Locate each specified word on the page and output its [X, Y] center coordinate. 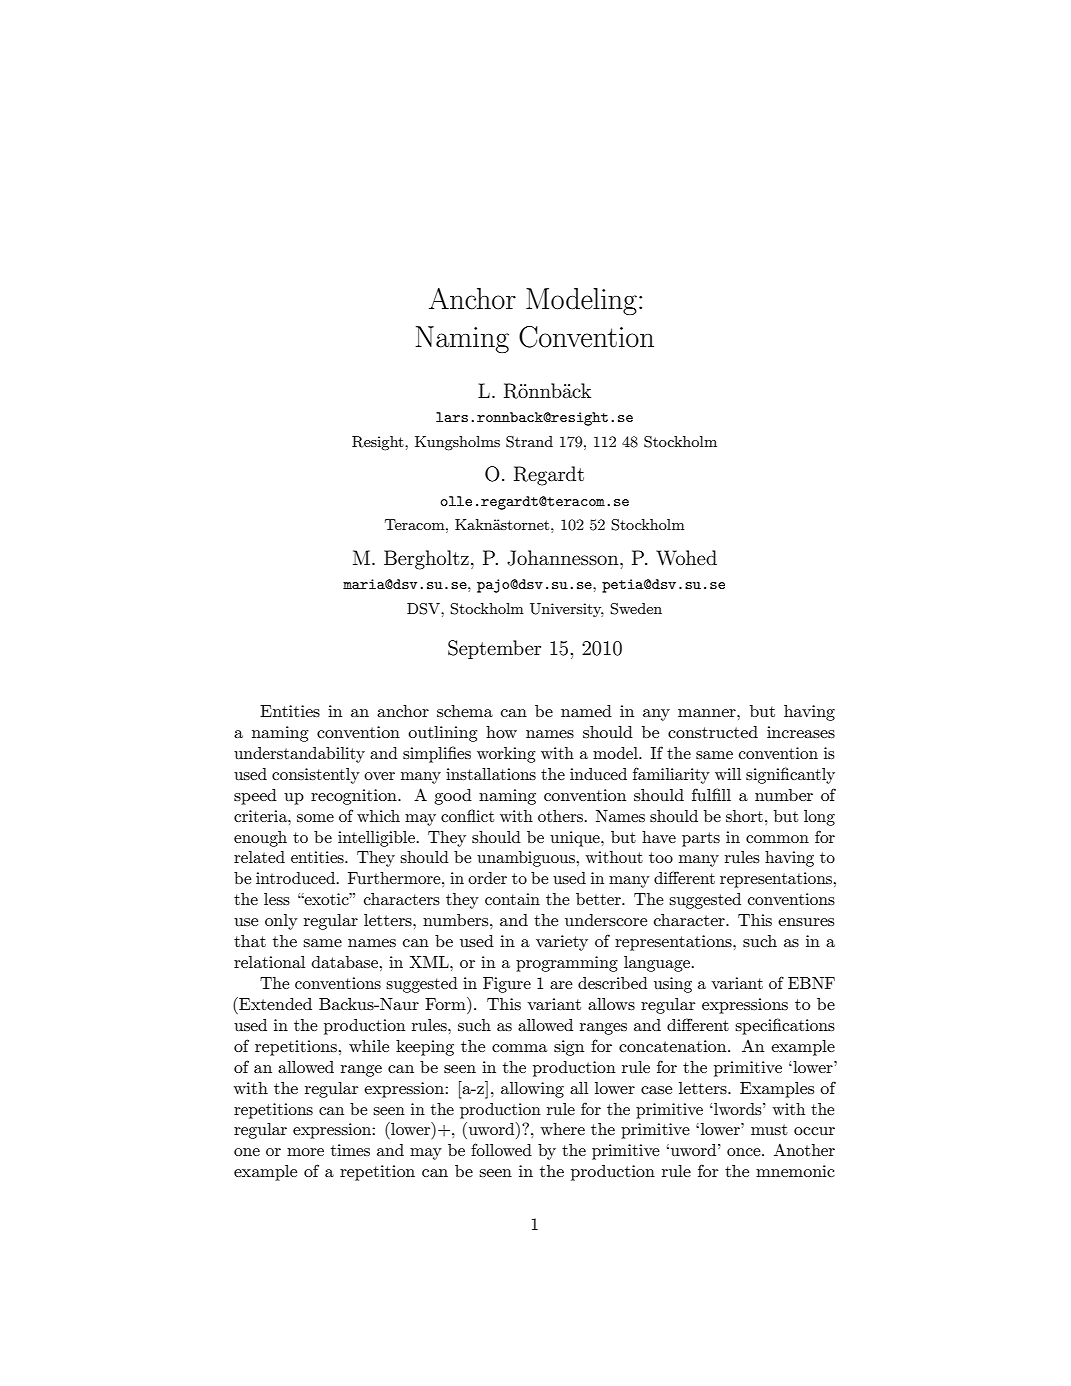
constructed [713, 732]
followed [501, 1149]
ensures [806, 922]
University [567, 610]
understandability [299, 755]
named [586, 711]
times [350, 1150]
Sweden [636, 609]
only [281, 922]
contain [512, 899]
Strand [529, 442]
